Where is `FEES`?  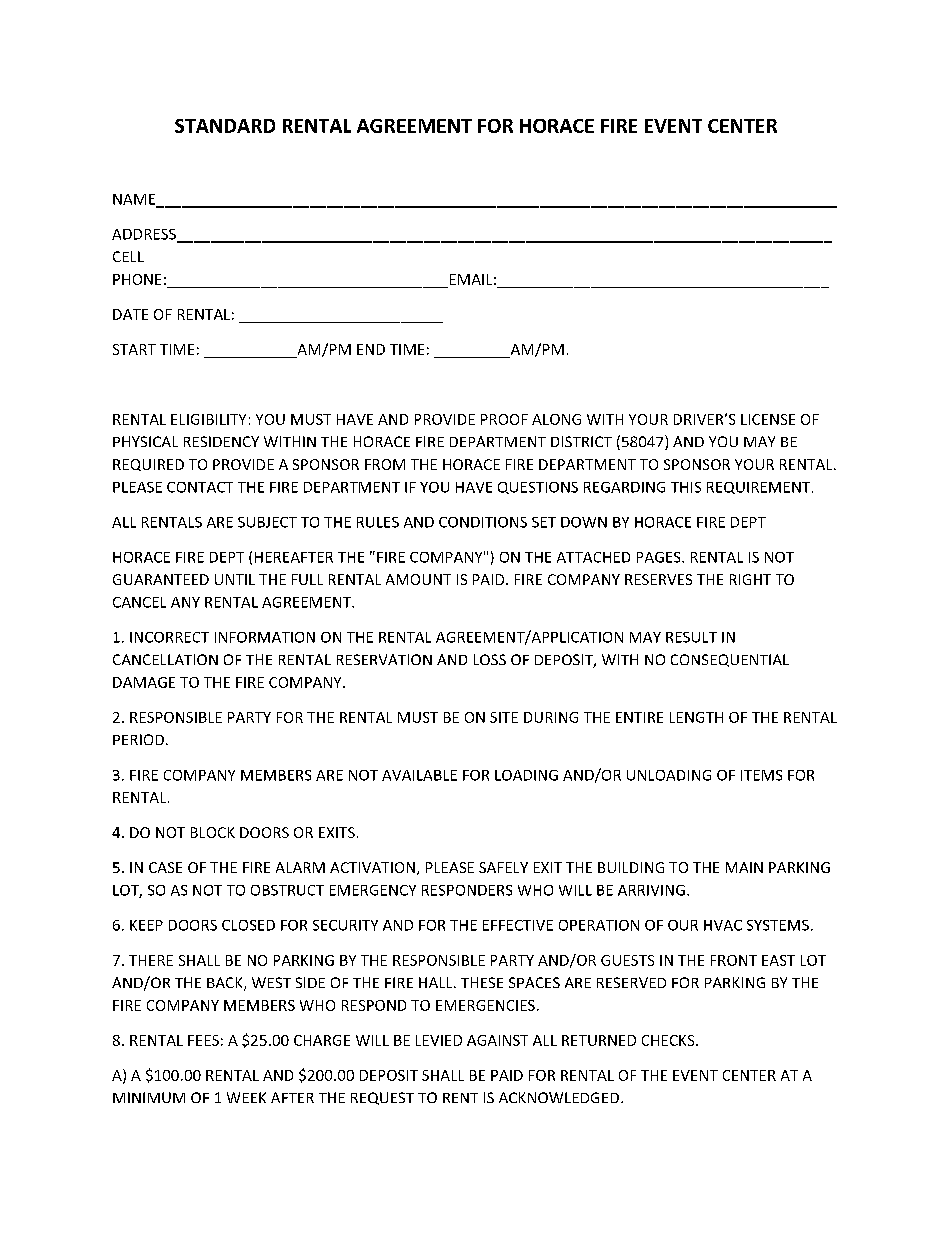 FEES is located at coordinates (203, 1040).
